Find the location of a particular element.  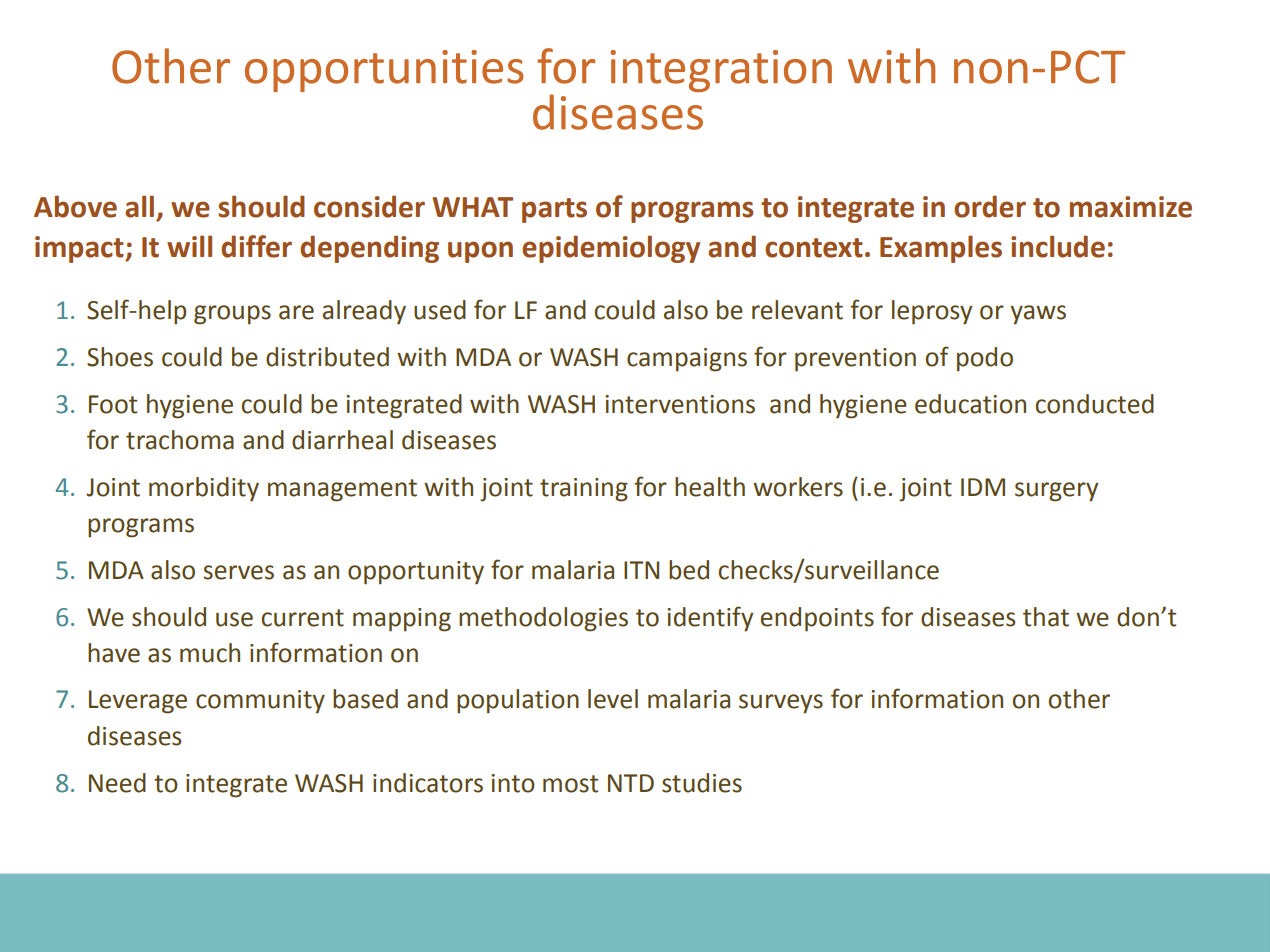

order is located at coordinates (990, 206).
